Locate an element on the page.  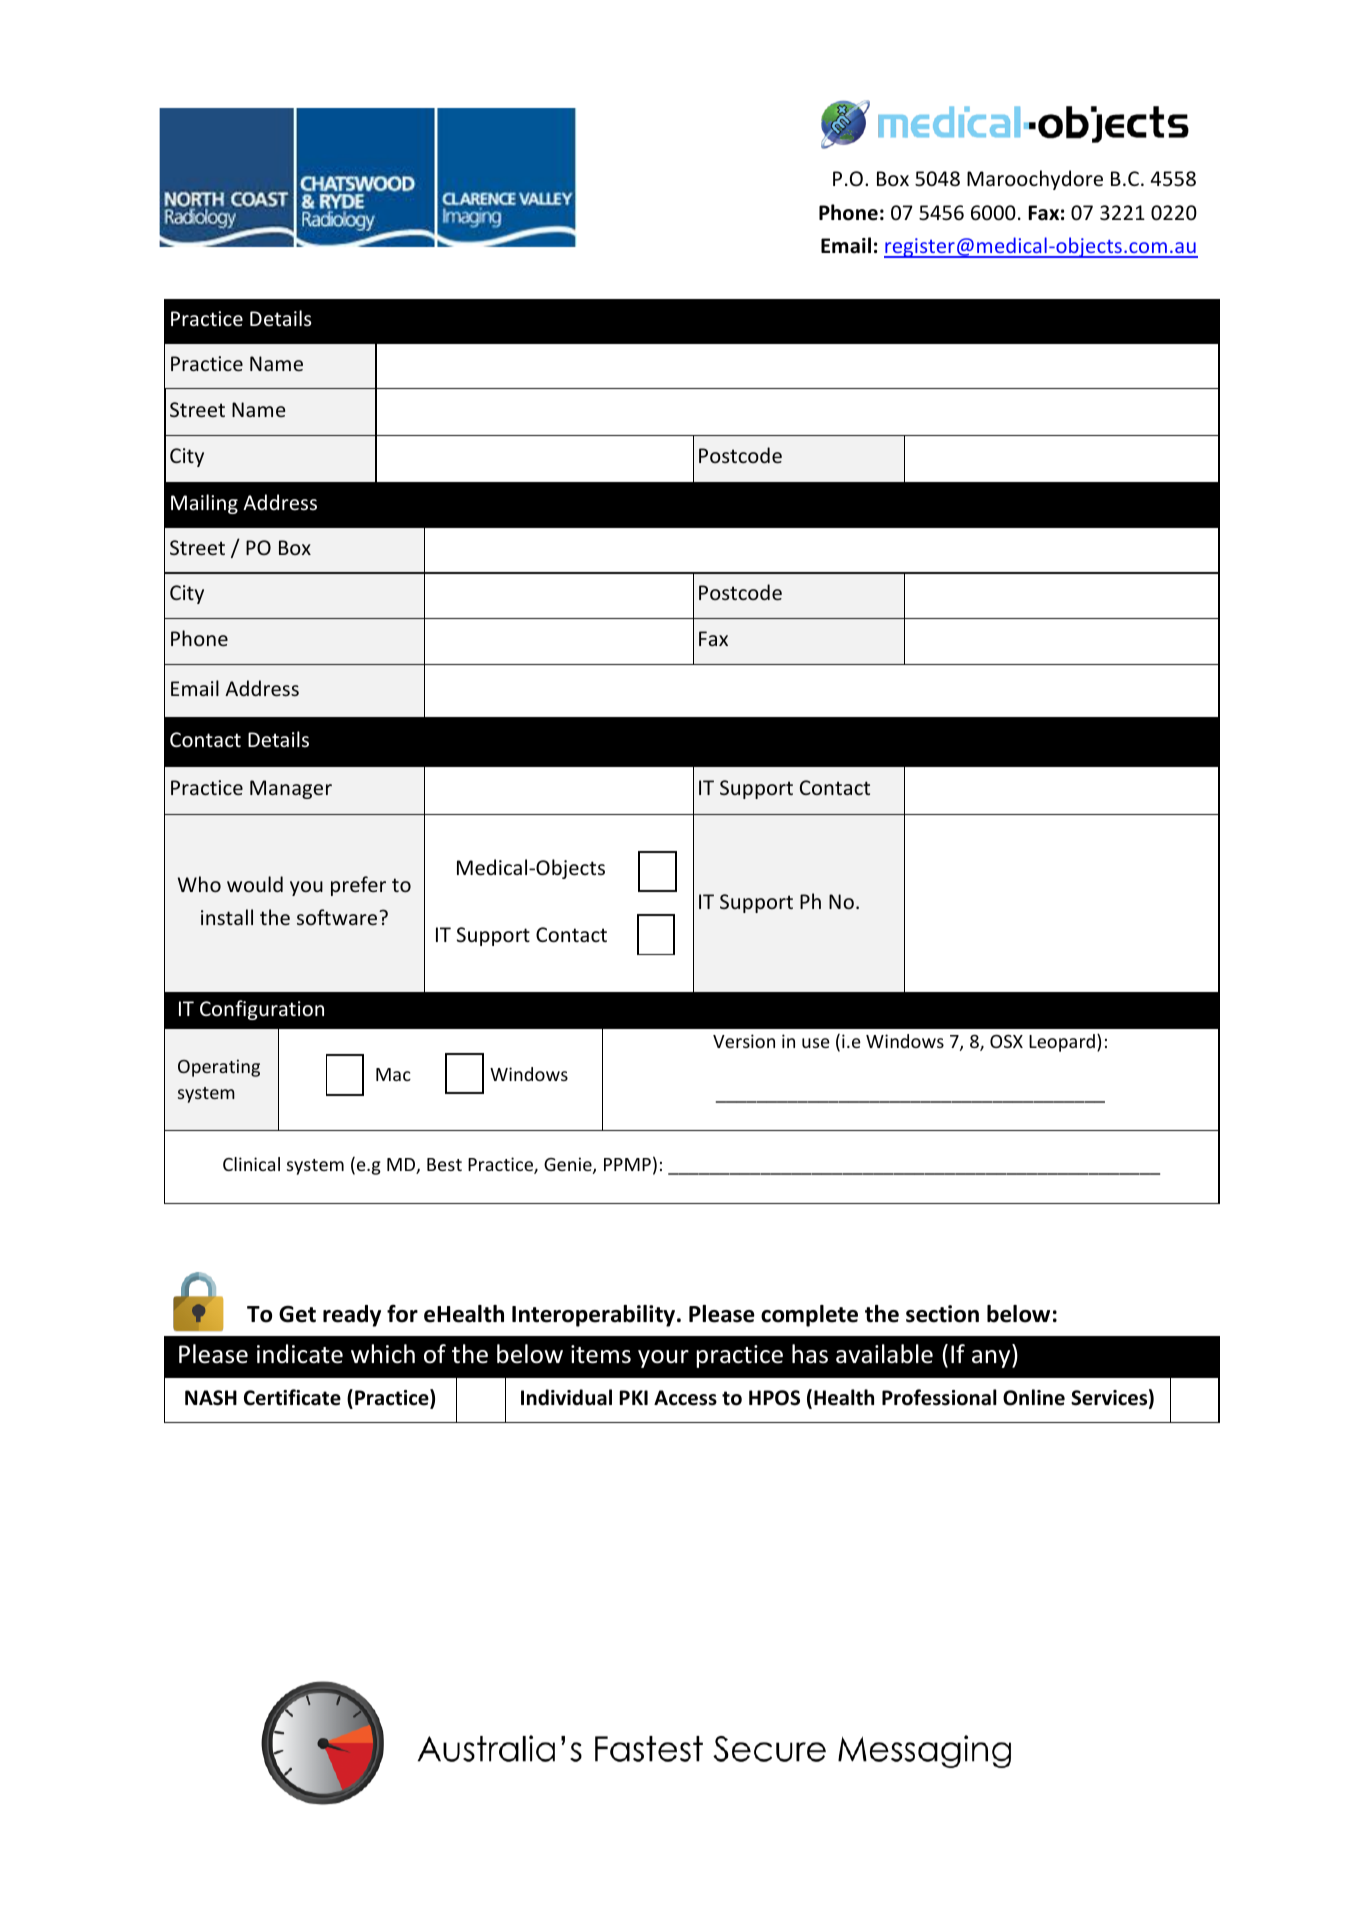
Who is located at coordinates (199, 884).
